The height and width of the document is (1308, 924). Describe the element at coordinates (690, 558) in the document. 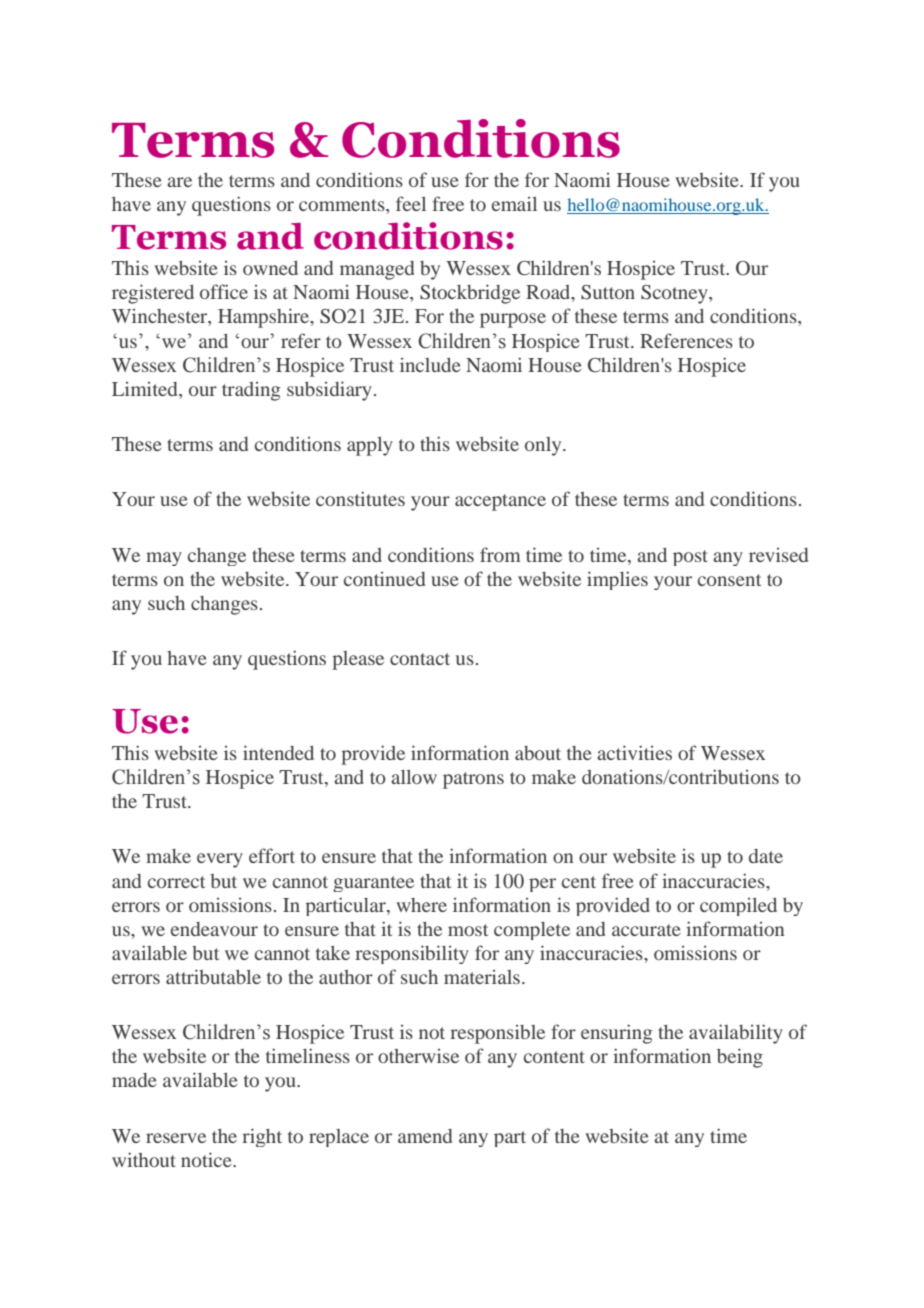

I see `post` at that location.
